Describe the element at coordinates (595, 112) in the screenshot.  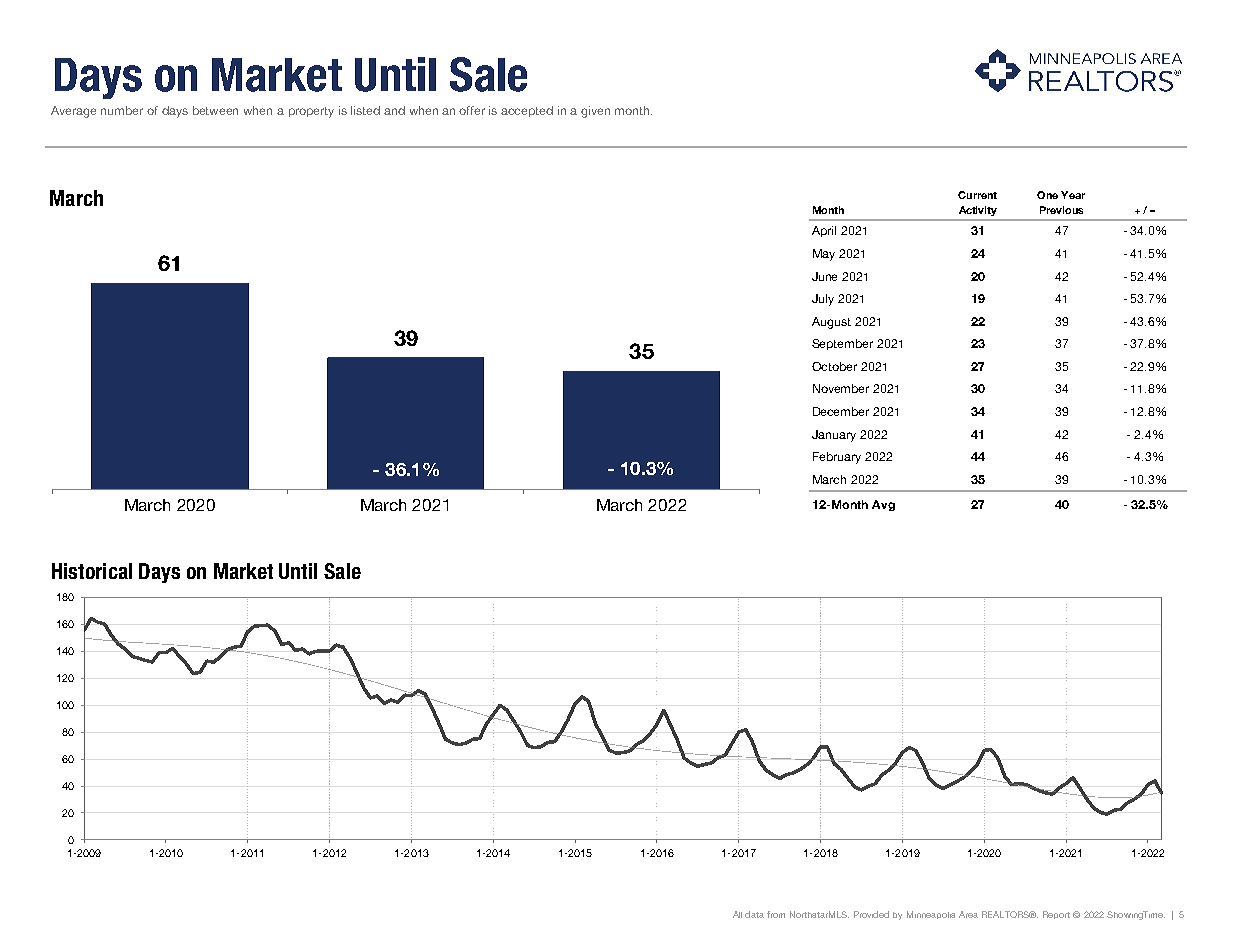
I see `given` at that location.
